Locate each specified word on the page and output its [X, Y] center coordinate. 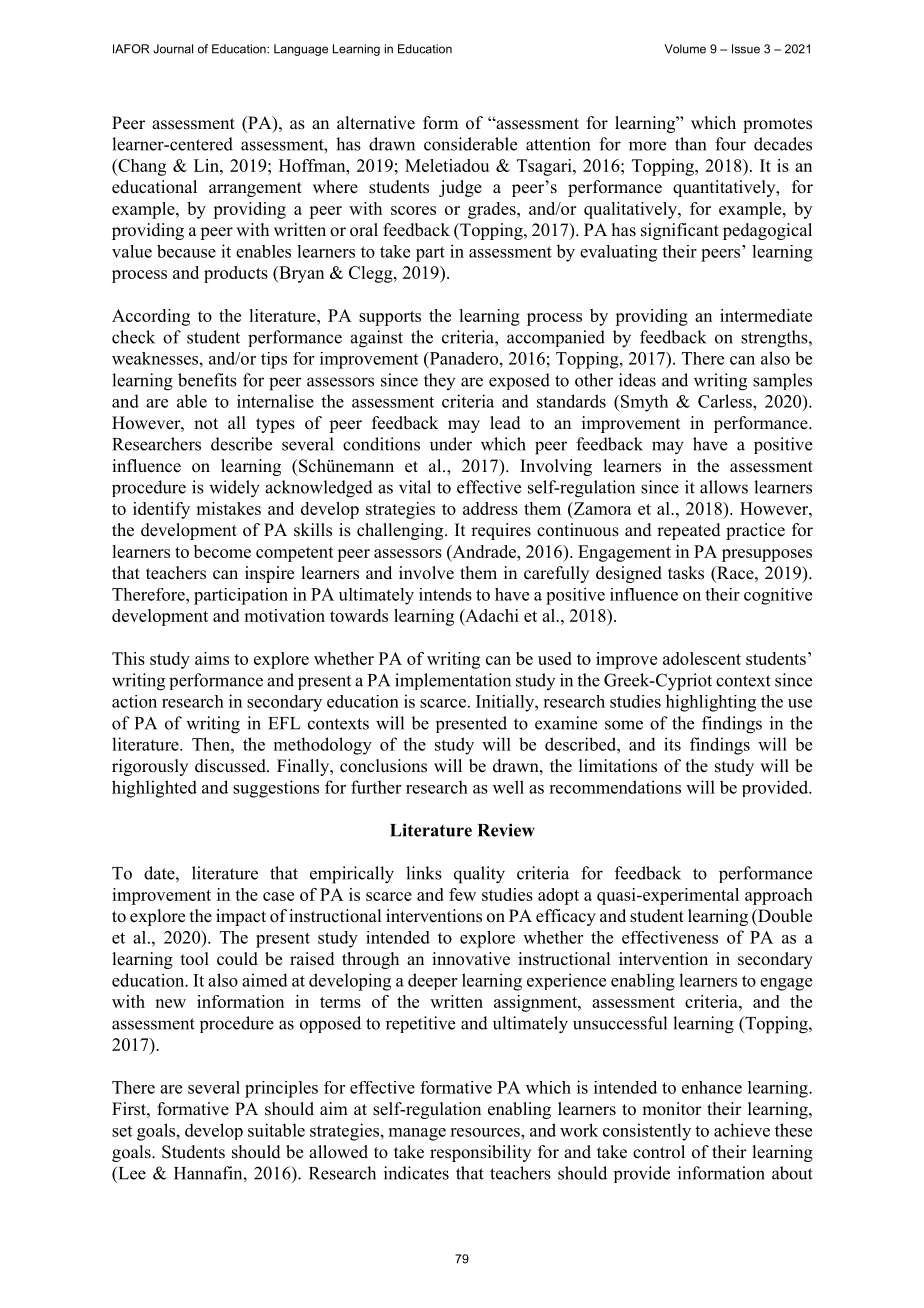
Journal [173, 49]
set [122, 1131]
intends [445, 594]
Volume [685, 49]
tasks [686, 573]
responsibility [480, 1153]
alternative [376, 123]
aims [212, 658]
